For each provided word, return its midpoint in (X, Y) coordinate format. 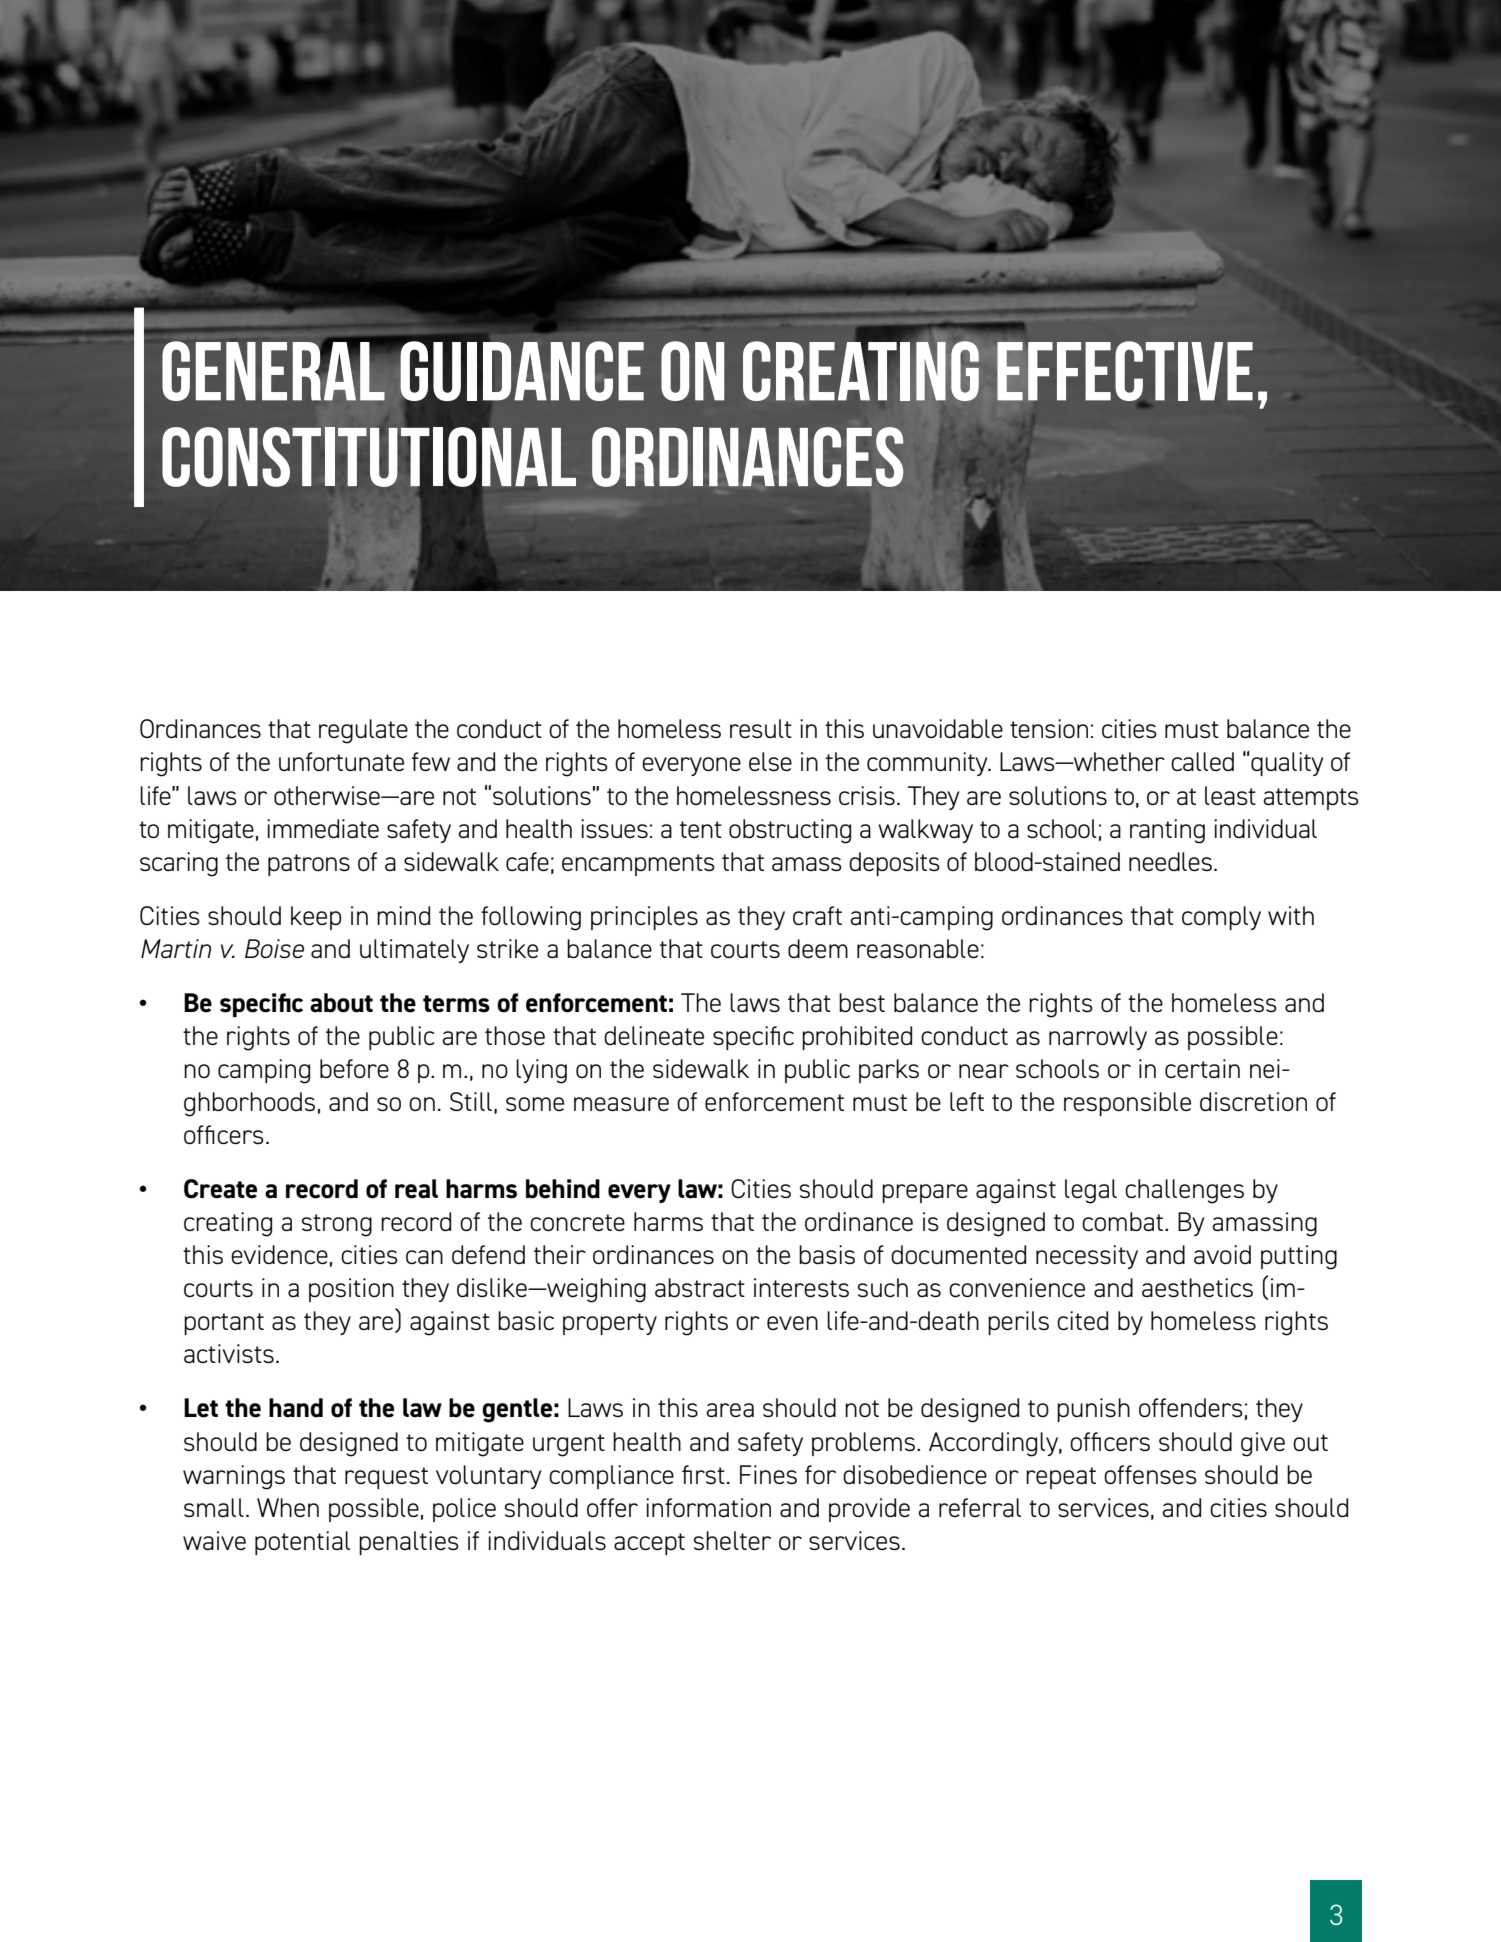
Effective (1125, 372)
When (288, 1507)
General (274, 370)
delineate (654, 1035)
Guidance (521, 371)
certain (1202, 1068)
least (1230, 795)
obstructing (790, 831)
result (761, 728)
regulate (363, 731)
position (351, 1290)
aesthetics (1197, 1287)
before (354, 1068)
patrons (309, 865)
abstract (700, 1287)
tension (1049, 728)
